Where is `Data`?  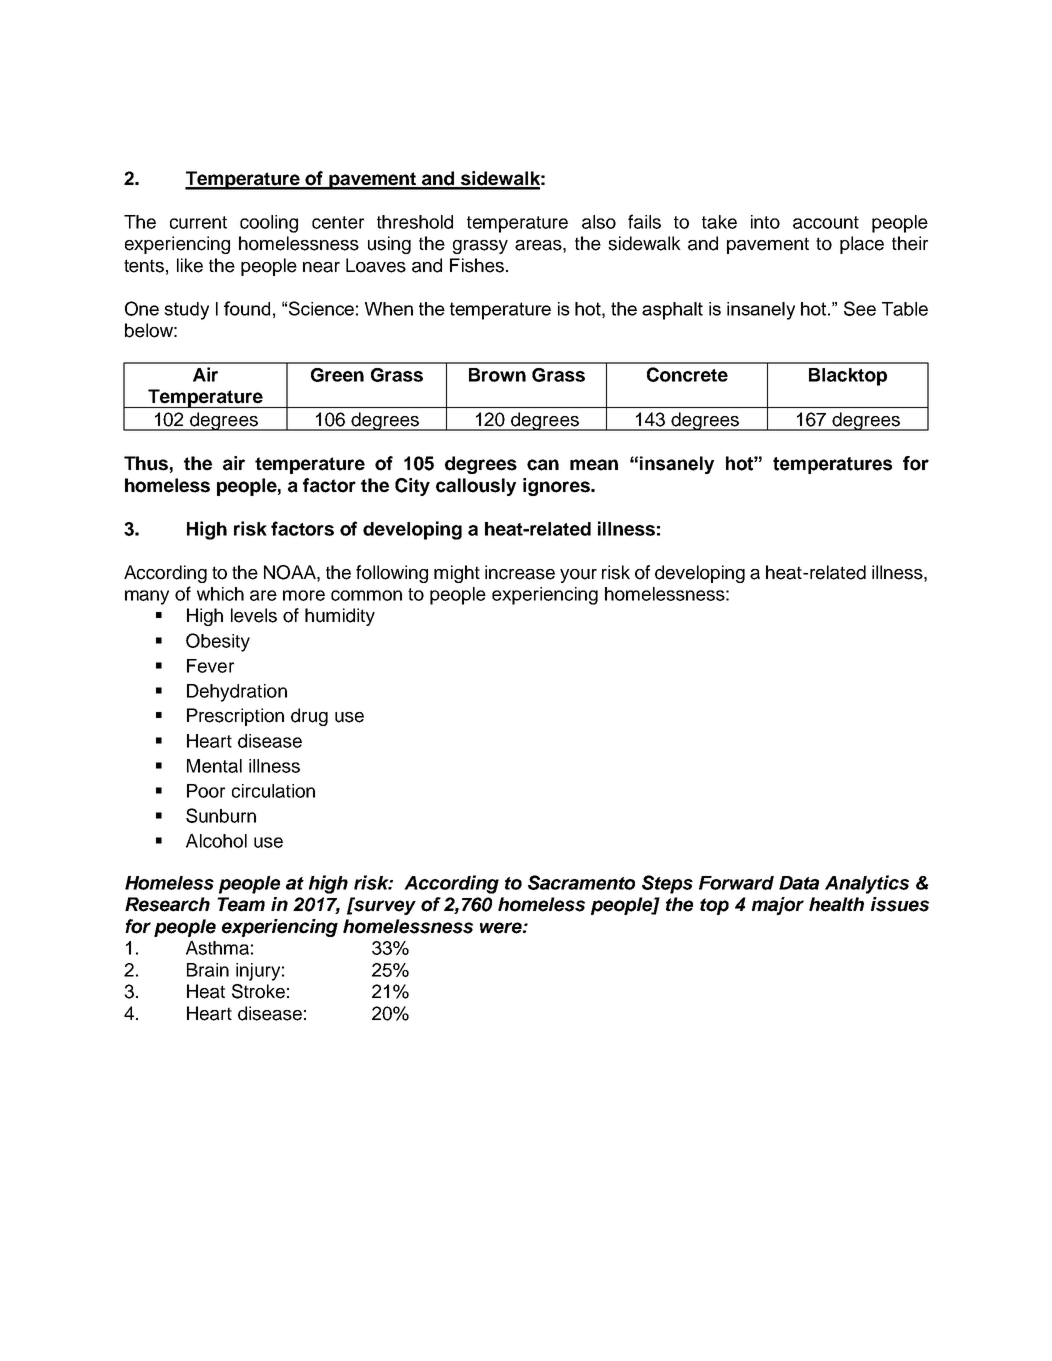
Data is located at coordinates (799, 883).
